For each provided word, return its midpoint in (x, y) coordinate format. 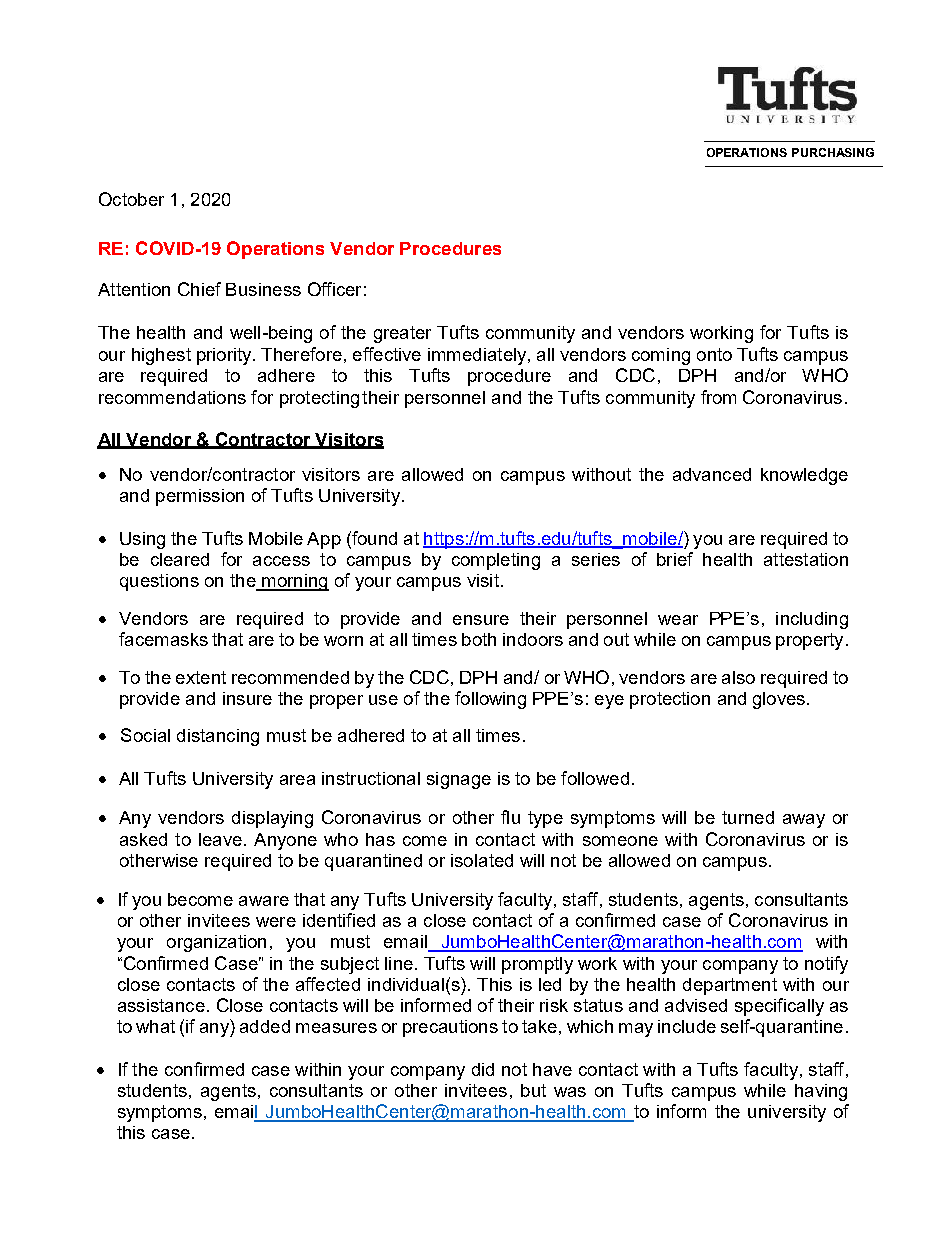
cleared (180, 559)
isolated (482, 860)
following (490, 700)
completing (496, 561)
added (265, 1026)
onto (714, 354)
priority (225, 356)
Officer (334, 289)
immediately (478, 356)
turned (748, 817)
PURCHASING (833, 152)
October (131, 199)
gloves (779, 700)
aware (264, 901)
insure (247, 698)
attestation (806, 559)
